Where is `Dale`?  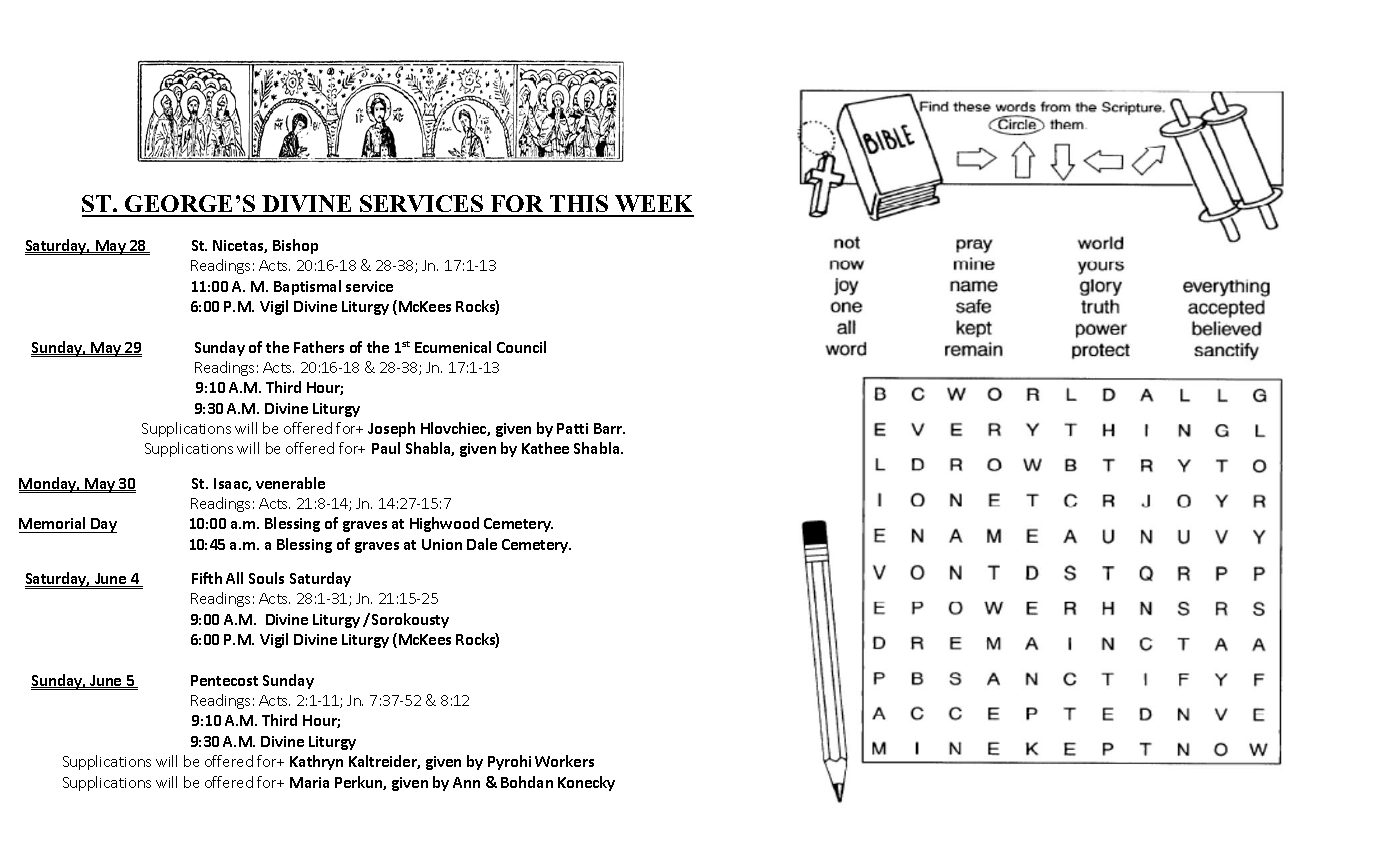 Dale is located at coordinates (482, 544).
